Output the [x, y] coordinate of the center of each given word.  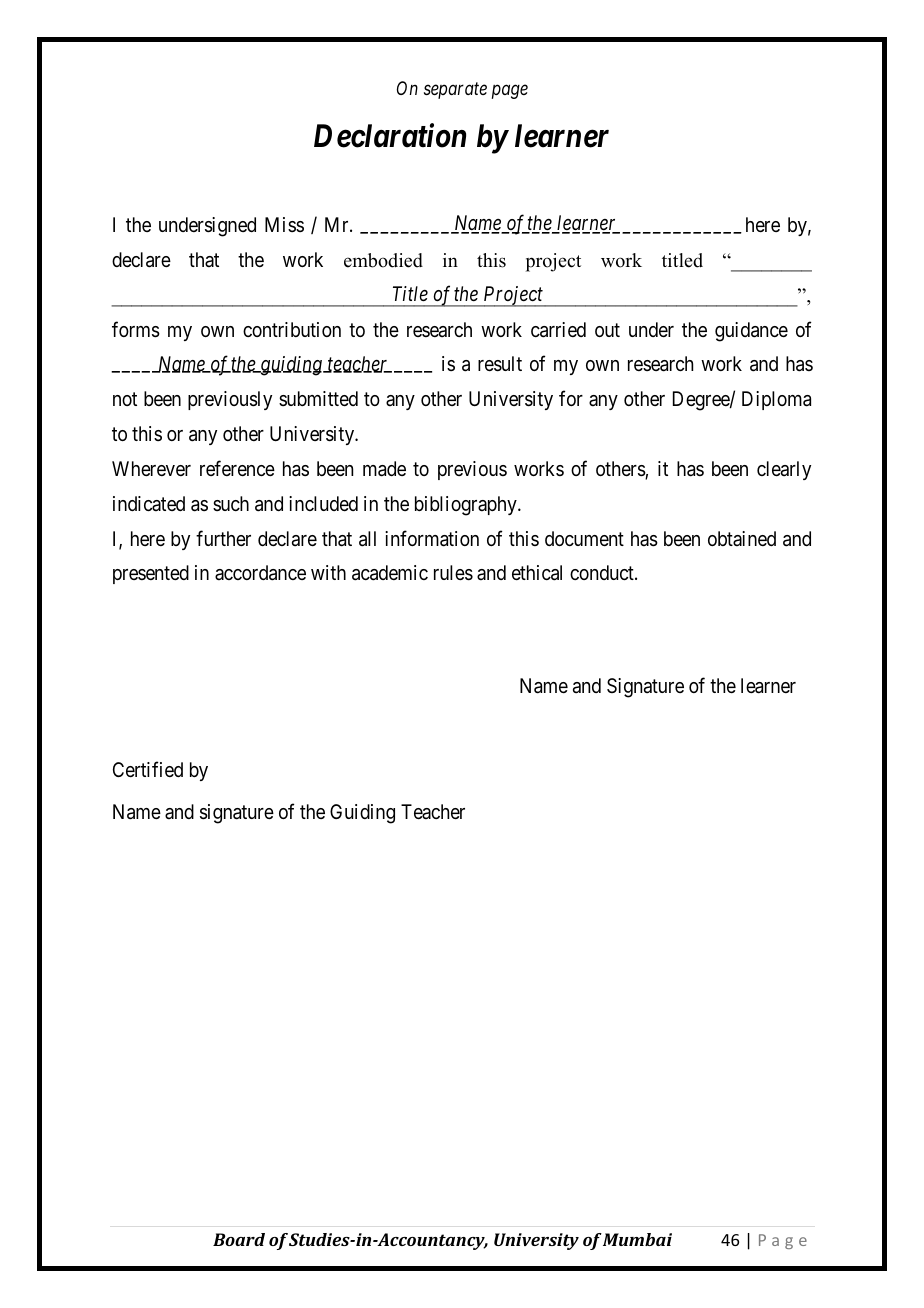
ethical [537, 573]
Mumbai [637, 1239]
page [510, 92]
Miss [284, 224]
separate [455, 91]
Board [239, 1239]
